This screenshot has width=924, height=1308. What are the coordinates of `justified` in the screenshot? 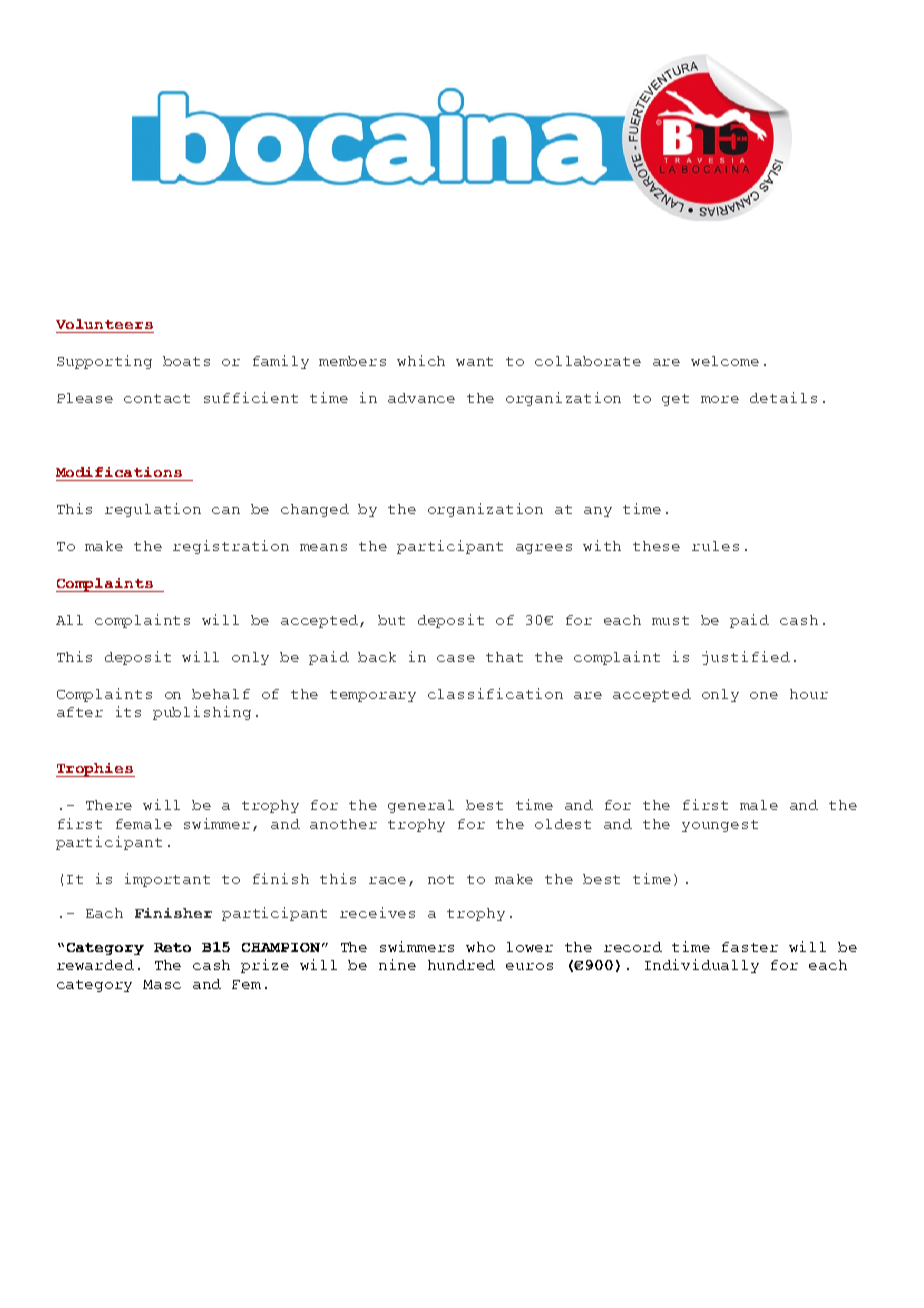 It's located at (746, 658).
